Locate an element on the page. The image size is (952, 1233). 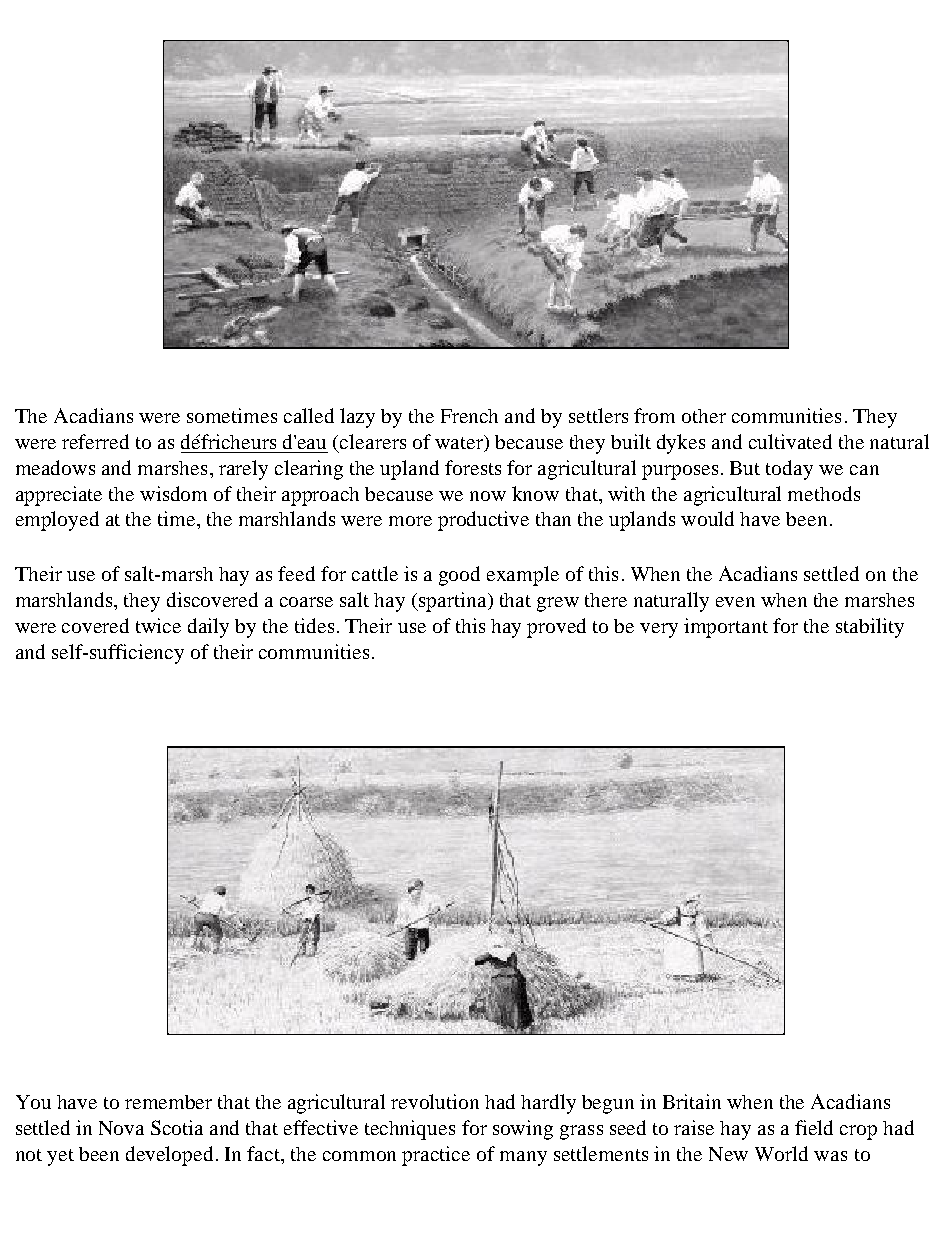
important is located at coordinates (726, 628).
